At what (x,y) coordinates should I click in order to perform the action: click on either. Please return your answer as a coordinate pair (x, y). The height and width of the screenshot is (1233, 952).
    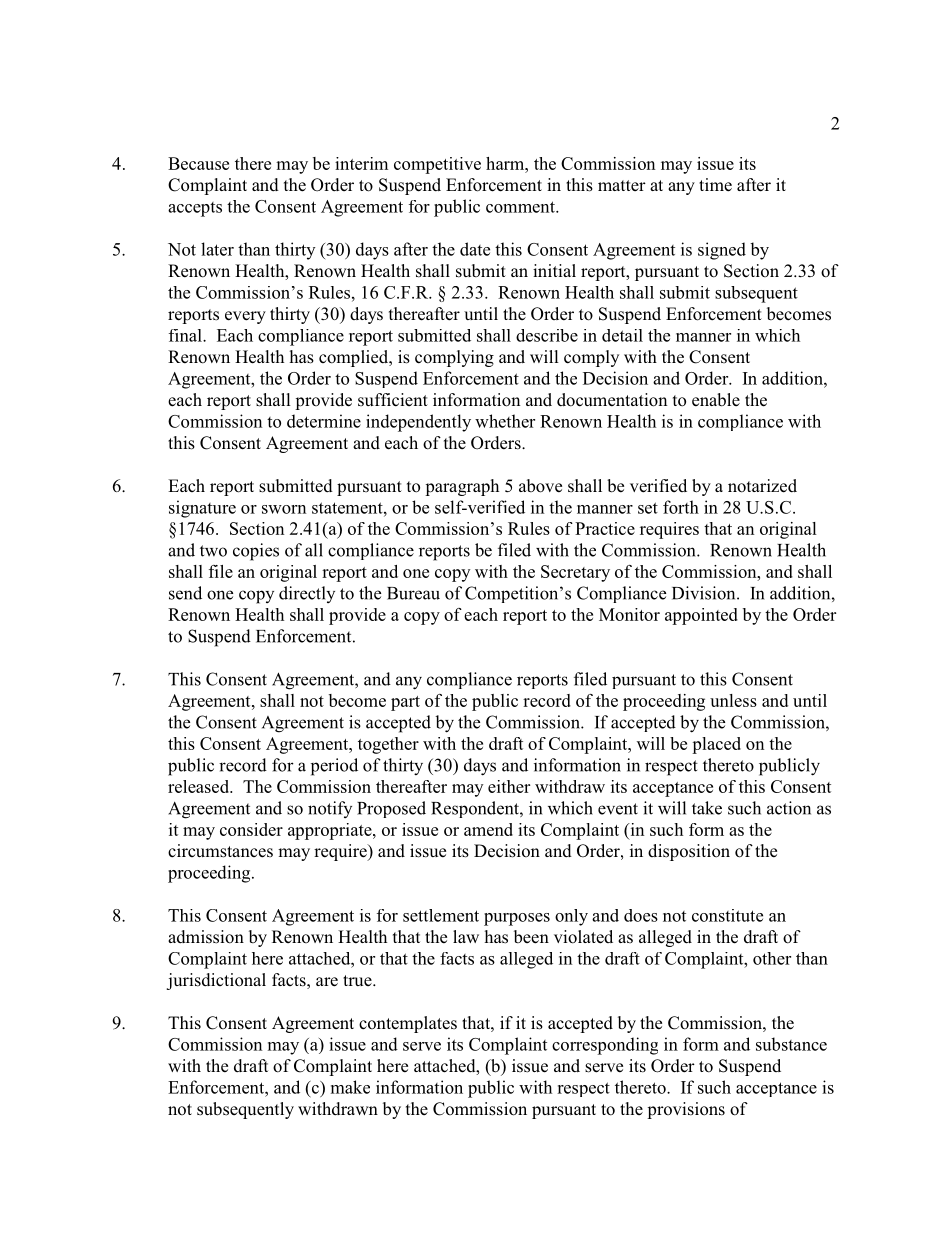
    Looking at the image, I should click on (509, 786).
